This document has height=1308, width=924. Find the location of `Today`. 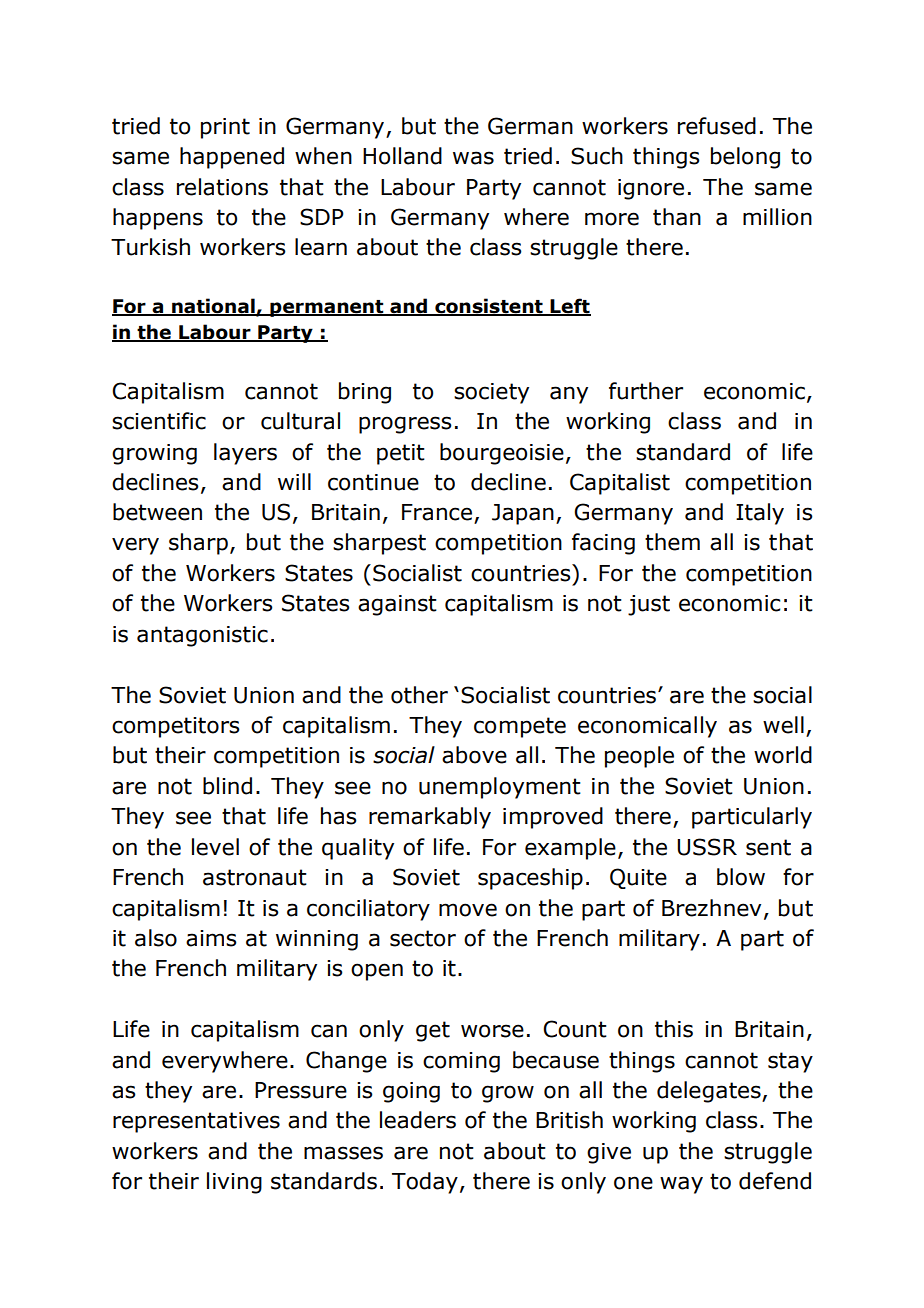

Today is located at coordinates (425, 1183).
